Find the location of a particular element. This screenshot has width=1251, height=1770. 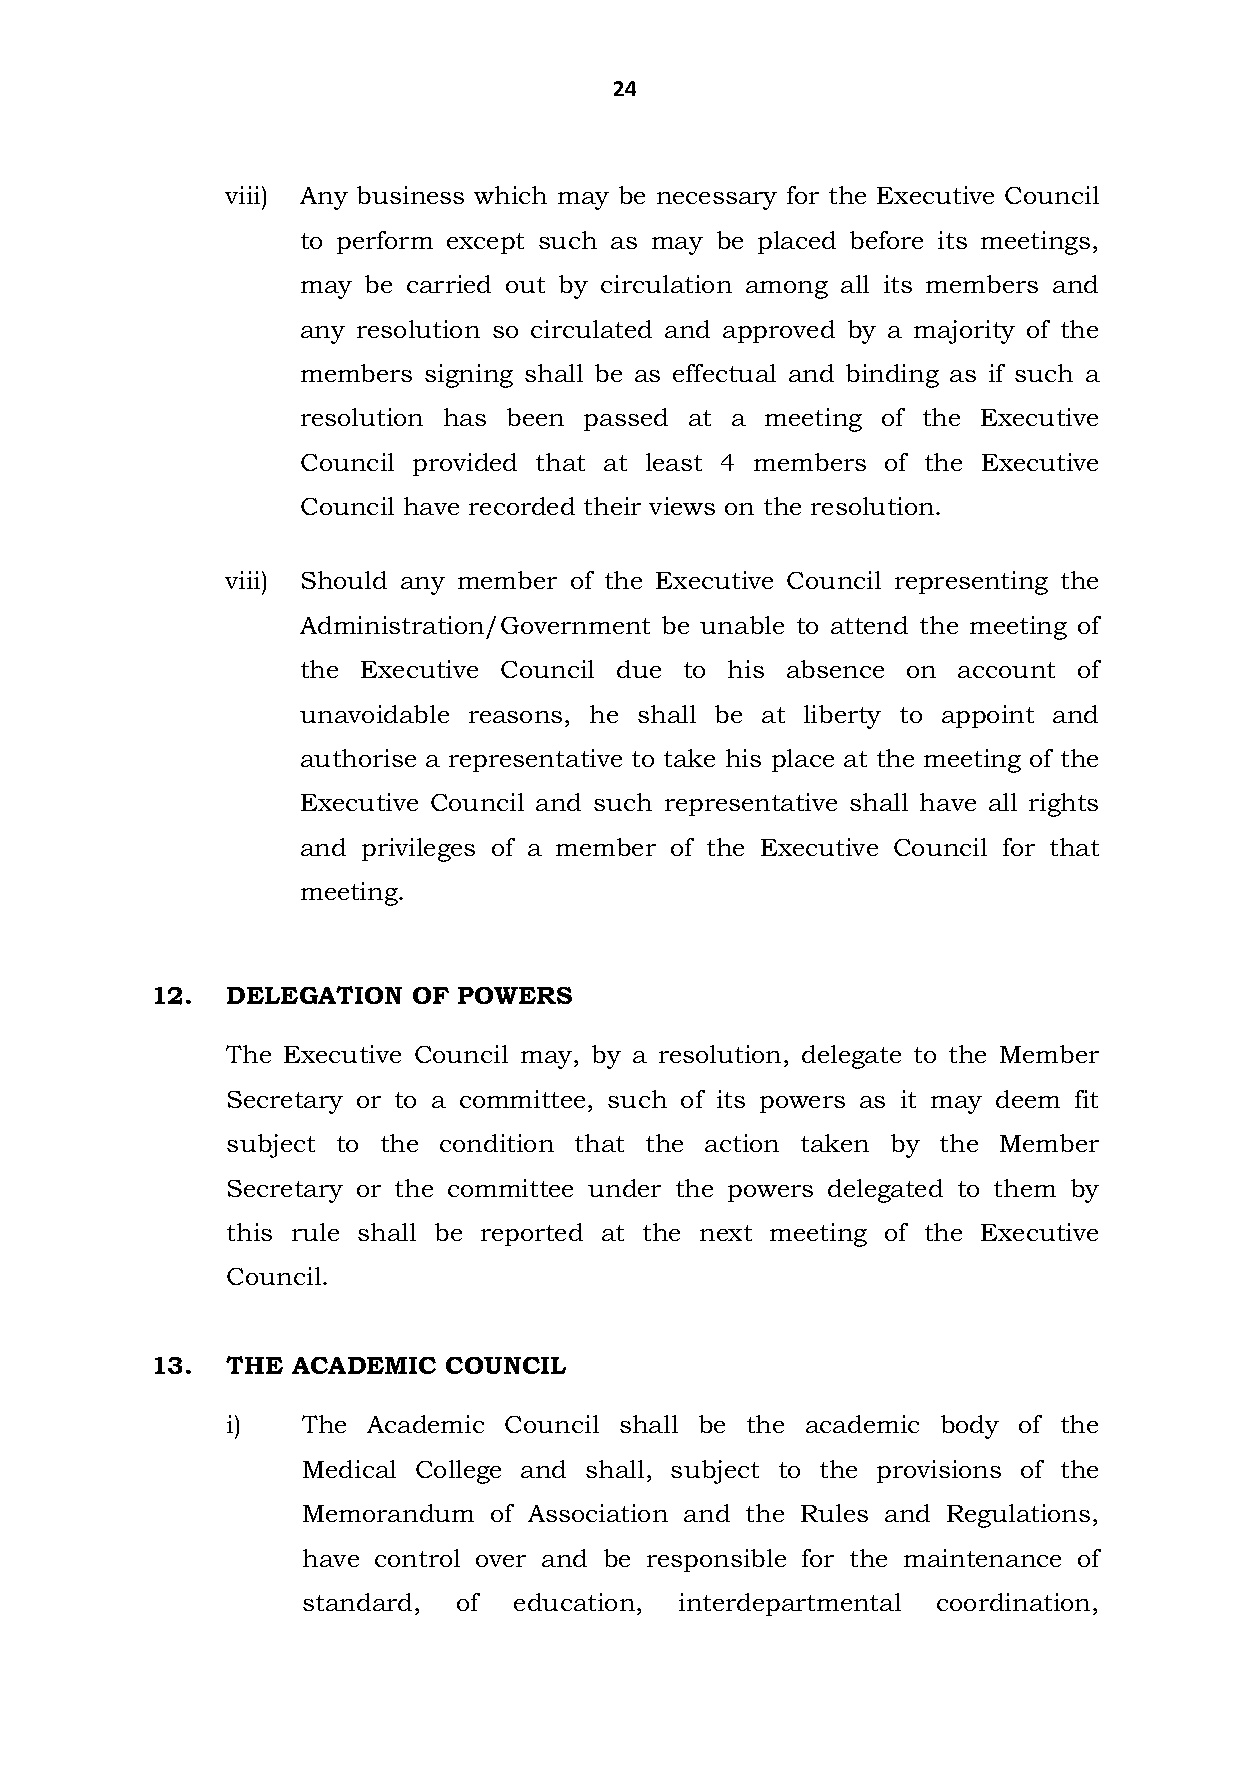

maintenance is located at coordinates (982, 1558).
